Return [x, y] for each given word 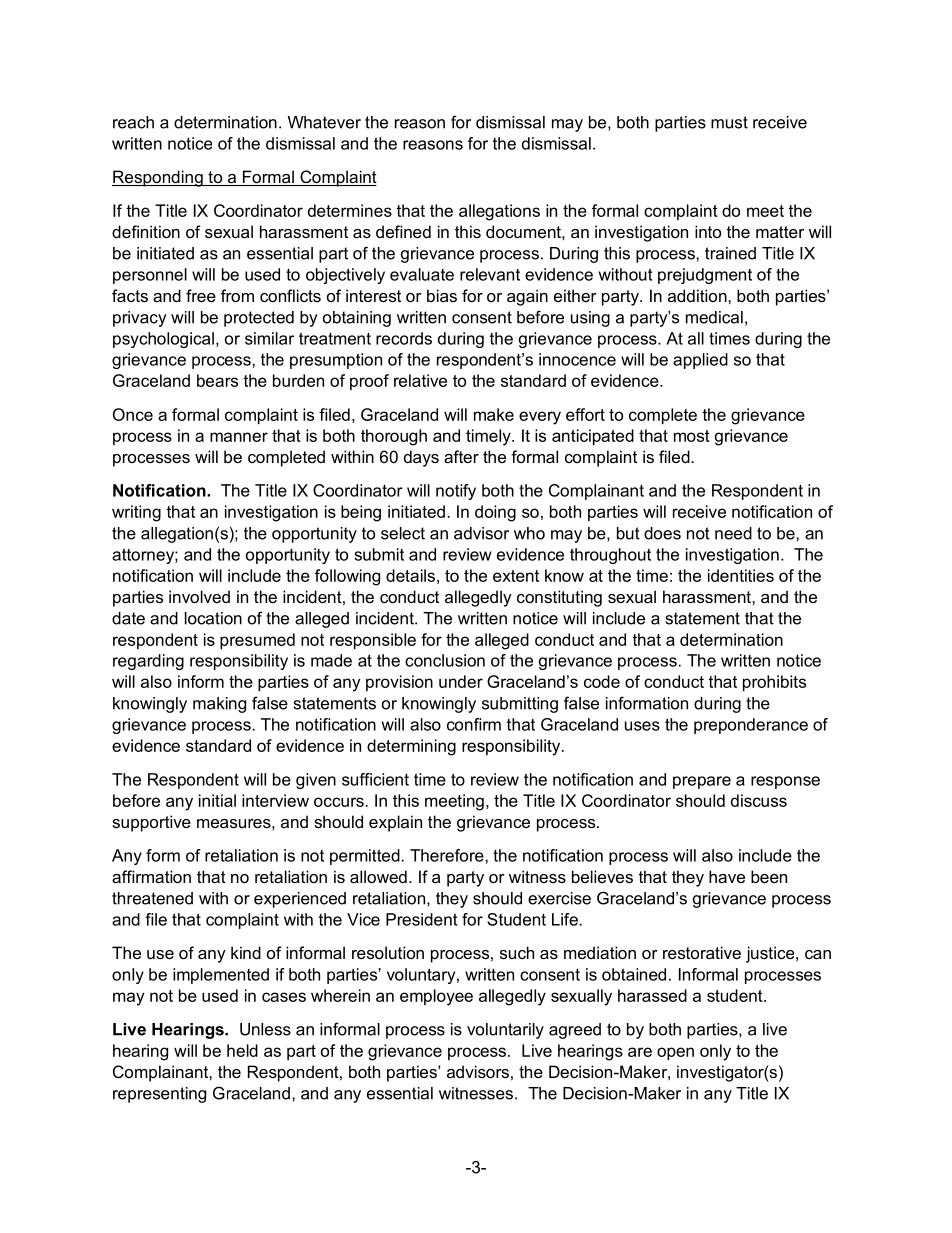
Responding [158, 178]
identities [741, 575]
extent [516, 576]
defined [403, 231]
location [213, 618]
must [729, 122]
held [242, 1050]
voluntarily [505, 1031]
